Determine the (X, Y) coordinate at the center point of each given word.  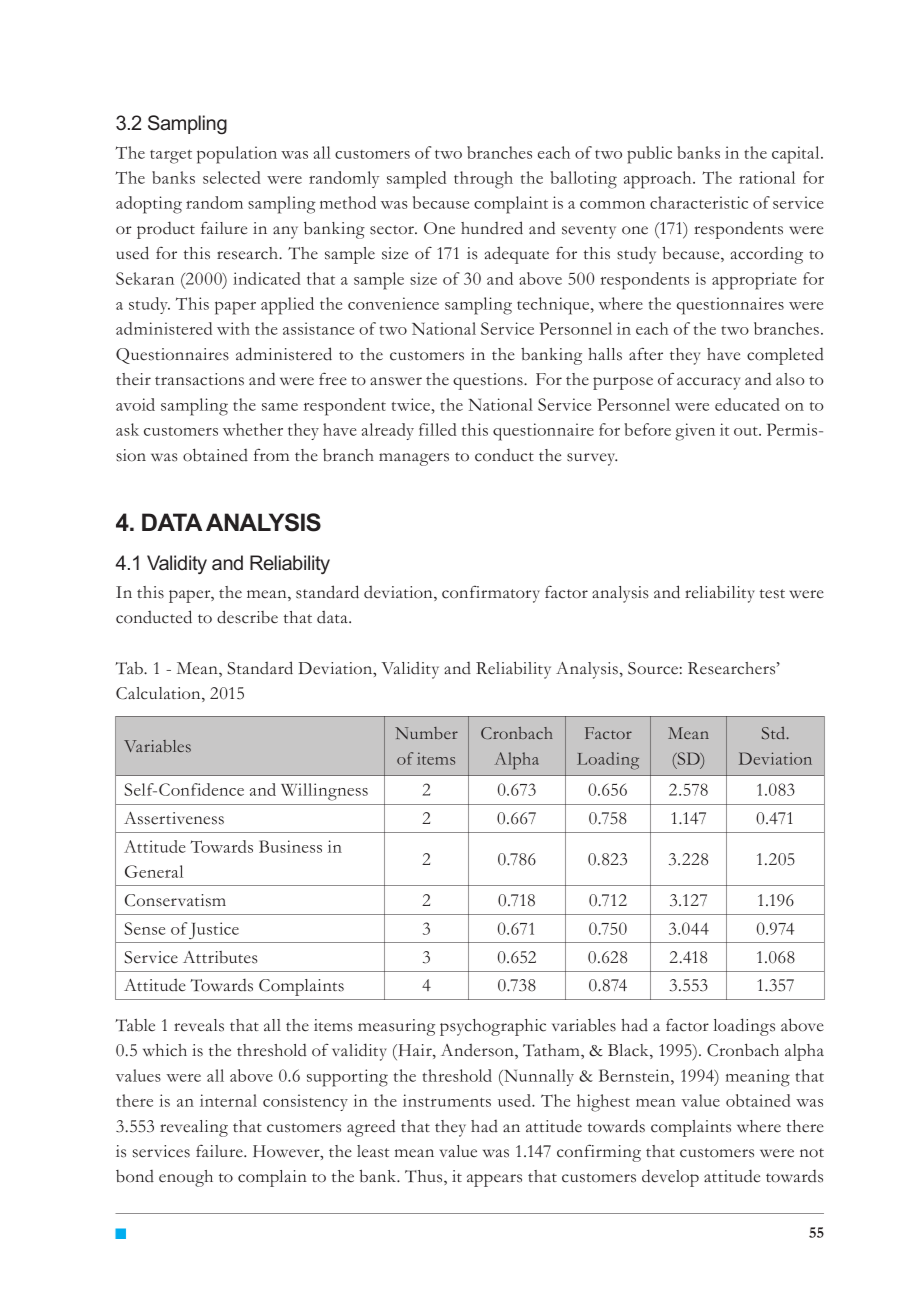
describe (247, 617)
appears (494, 1180)
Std (775, 733)
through (483, 180)
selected (232, 177)
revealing (194, 1128)
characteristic (699, 202)
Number (426, 733)
